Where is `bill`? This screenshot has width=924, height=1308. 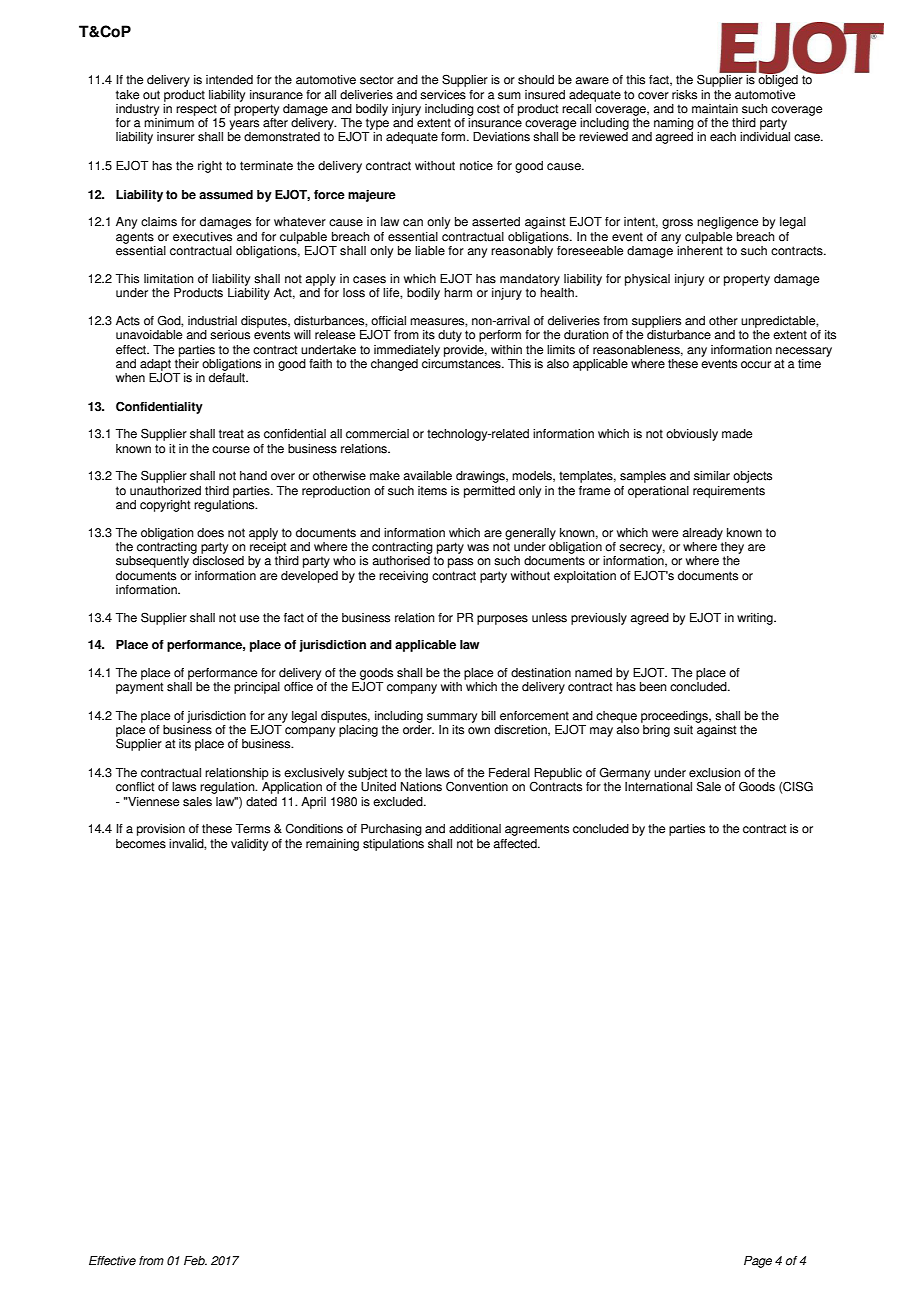
bill is located at coordinates (489, 716).
